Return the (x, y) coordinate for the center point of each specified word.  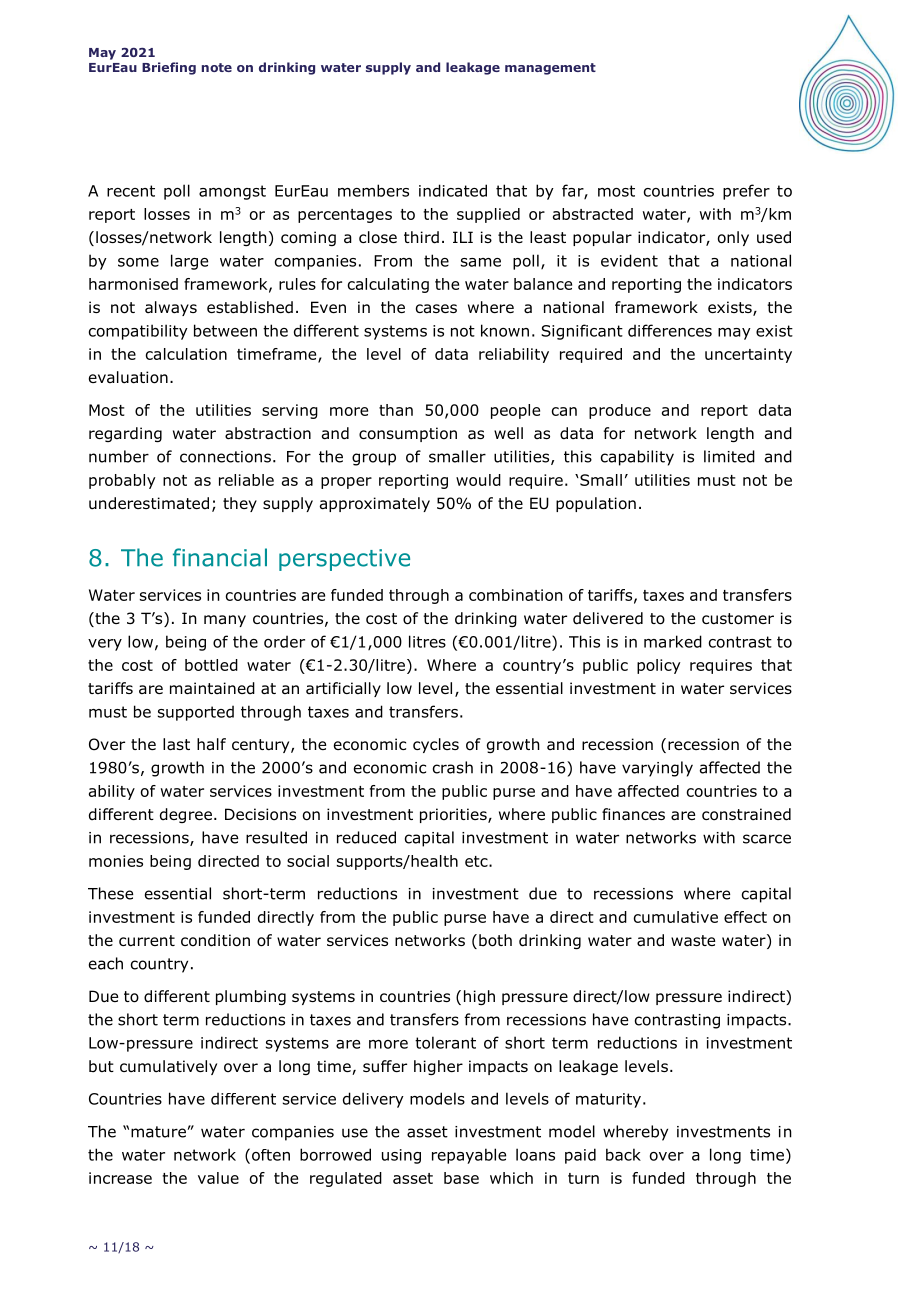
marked (673, 641)
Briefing (169, 68)
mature (158, 1132)
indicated (453, 190)
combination (516, 595)
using (401, 1156)
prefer (746, 192)
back (623, 1154)
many (225, 621)
